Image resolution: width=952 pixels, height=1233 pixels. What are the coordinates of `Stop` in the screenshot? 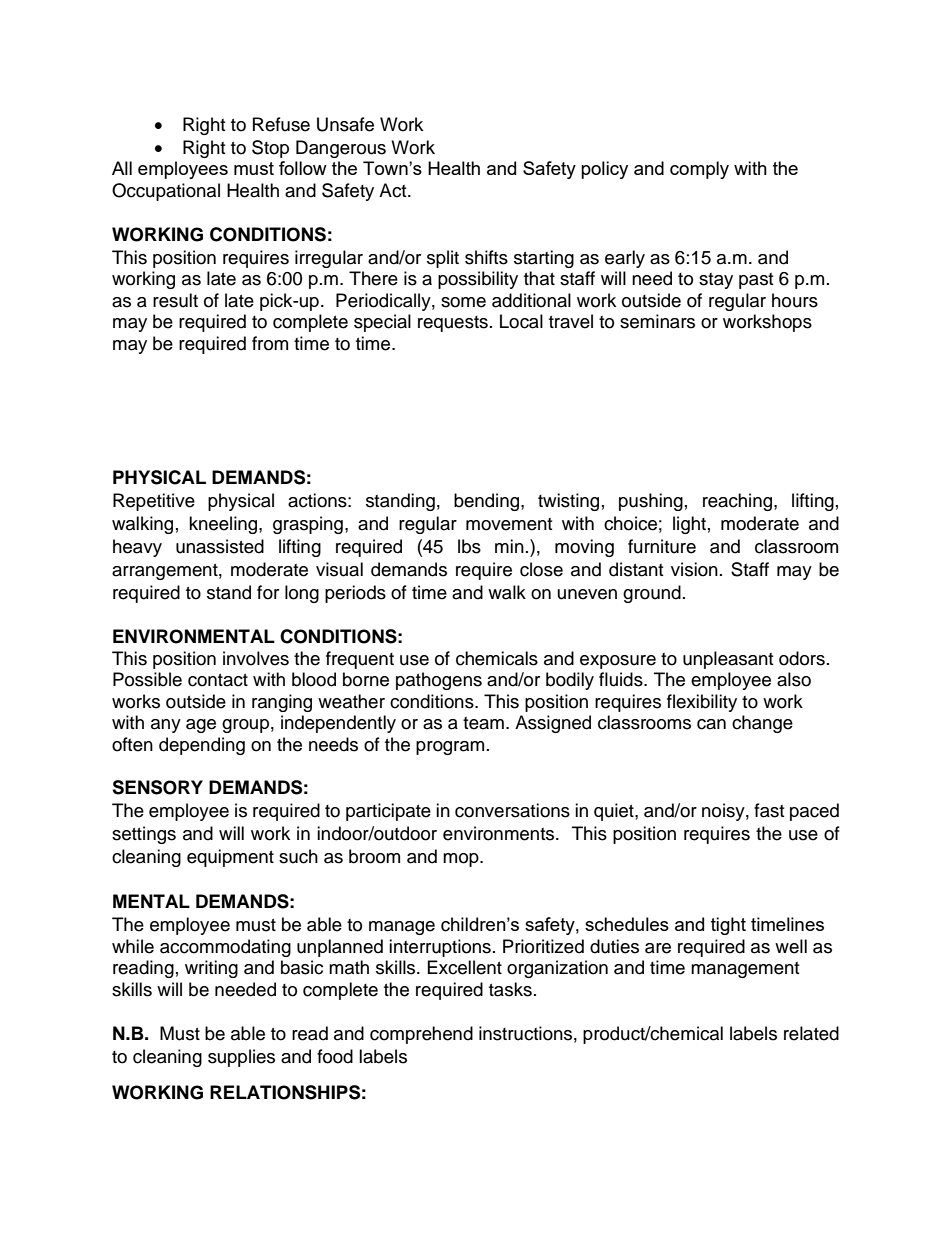 It's located at (270, 149).
